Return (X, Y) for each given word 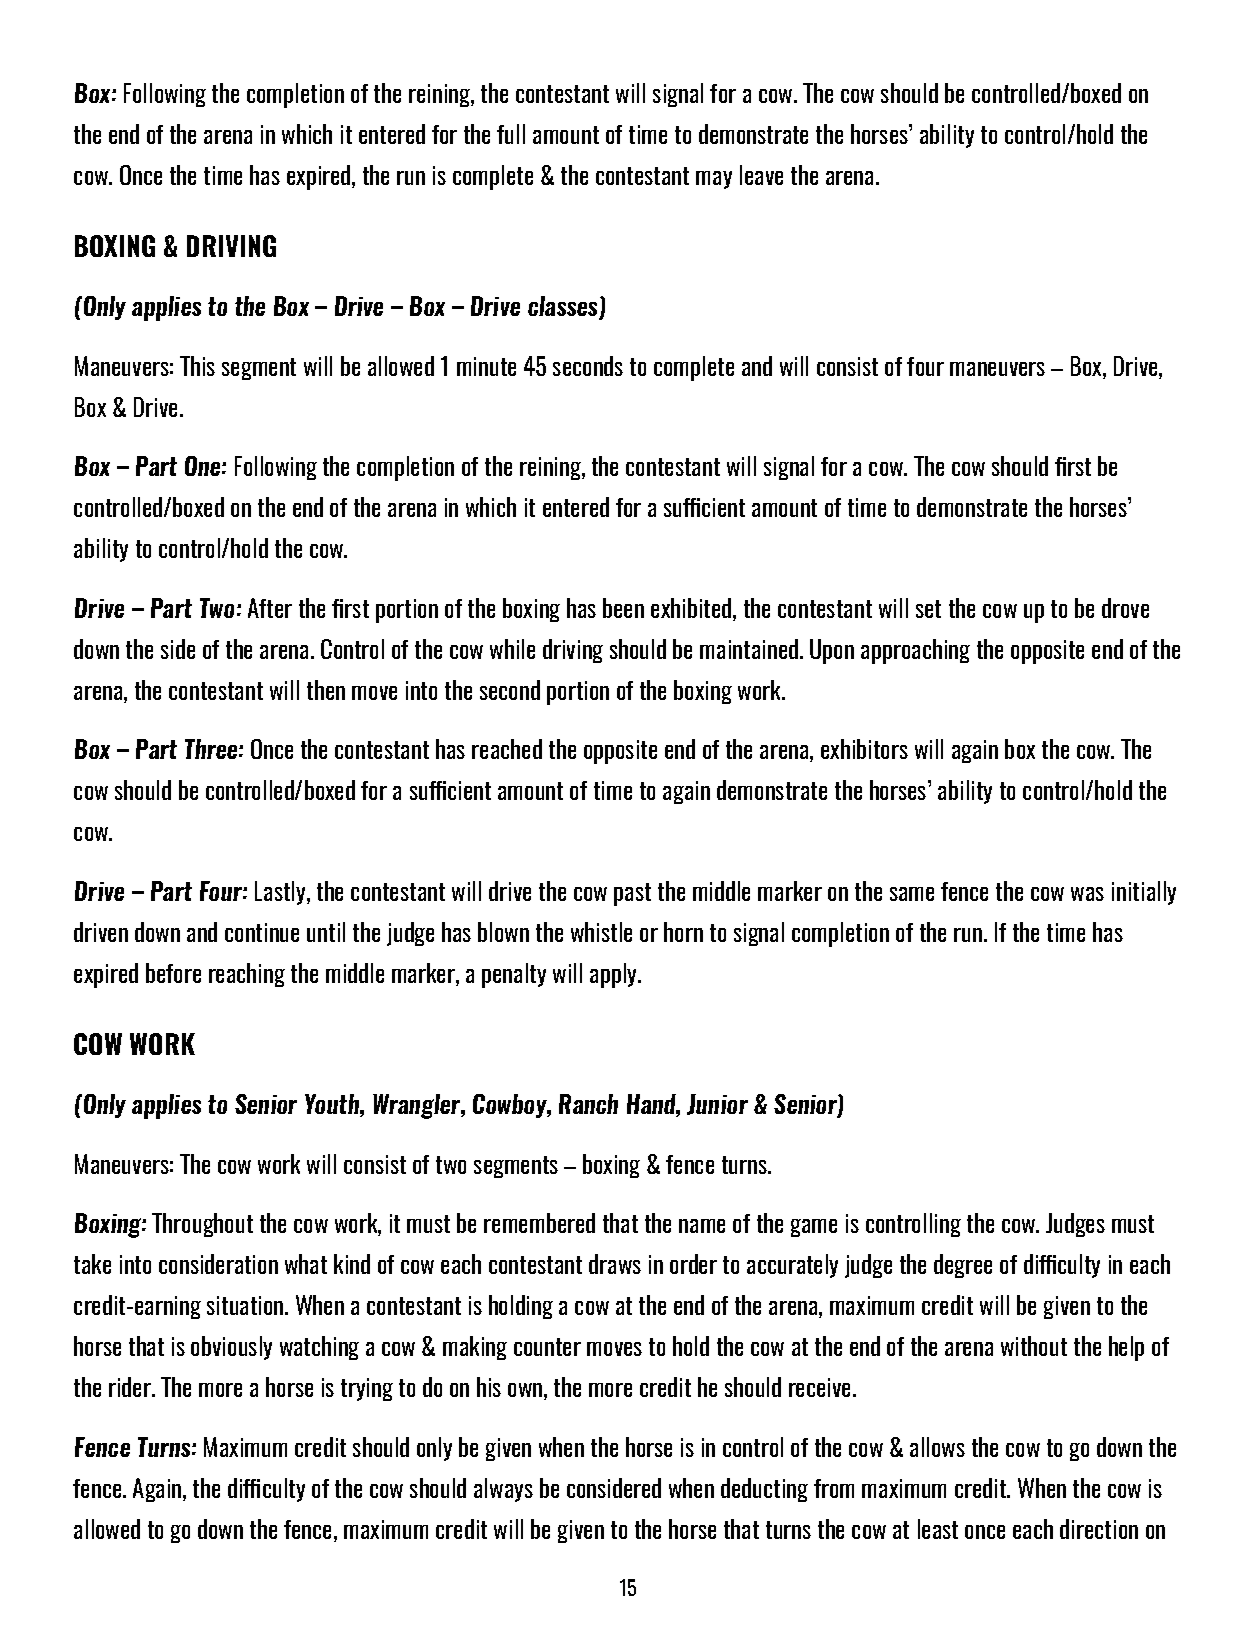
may (714, 180)
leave (761, 175)
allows (937, 1447)
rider (131, 1387)
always (503, 1490)
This (197, 366)
